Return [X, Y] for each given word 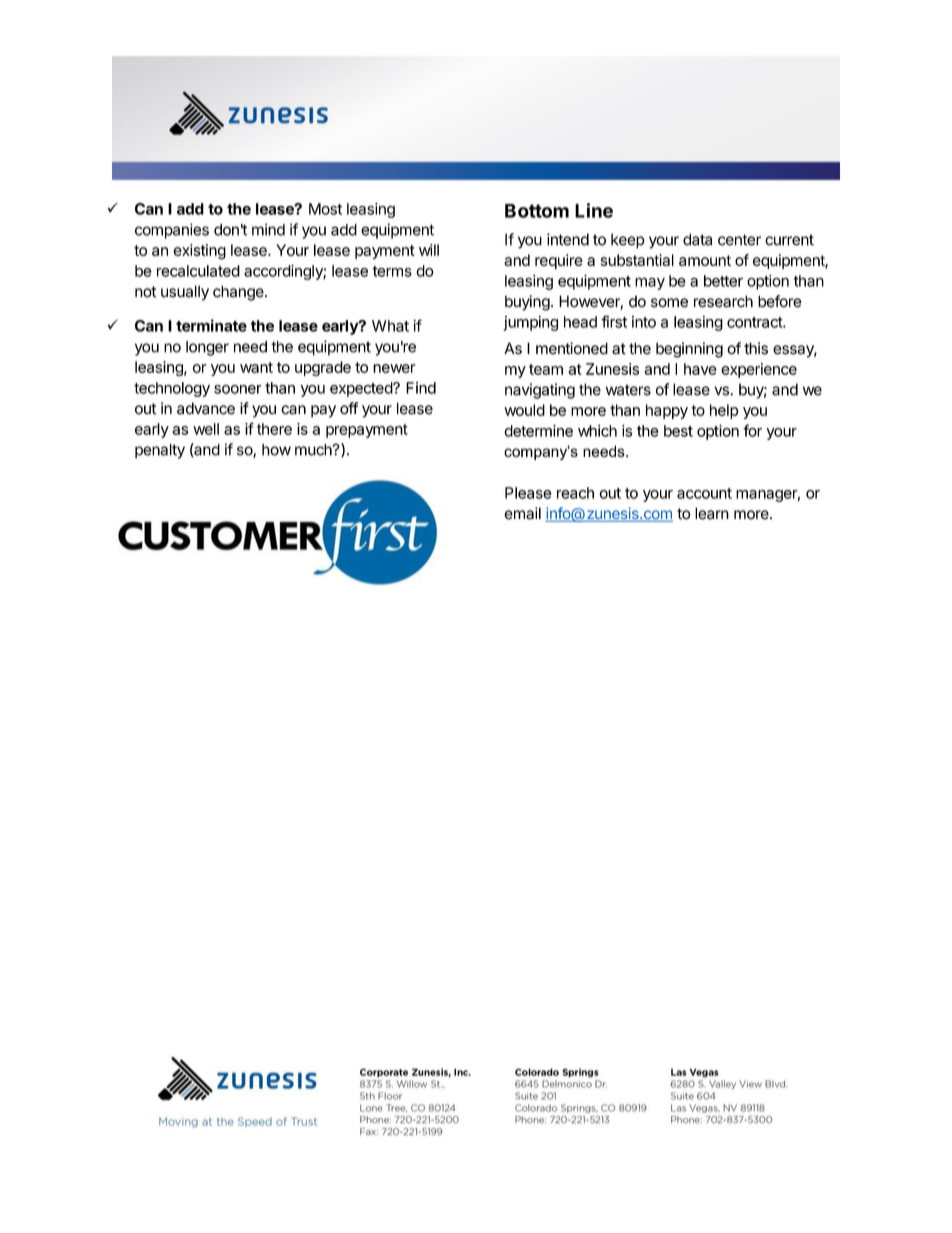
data [697, 239]
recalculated [198, 271]
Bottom [537, 211]
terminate [211, 325]
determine [538, 431]
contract [755, 322]
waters [628, 390]
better [723, 281]
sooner [238, 389]
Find [421, 388]
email [522, 513]
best [678, 431]
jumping [530, 323]
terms [392, 271]
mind [268, 229]
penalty [160, 451]
